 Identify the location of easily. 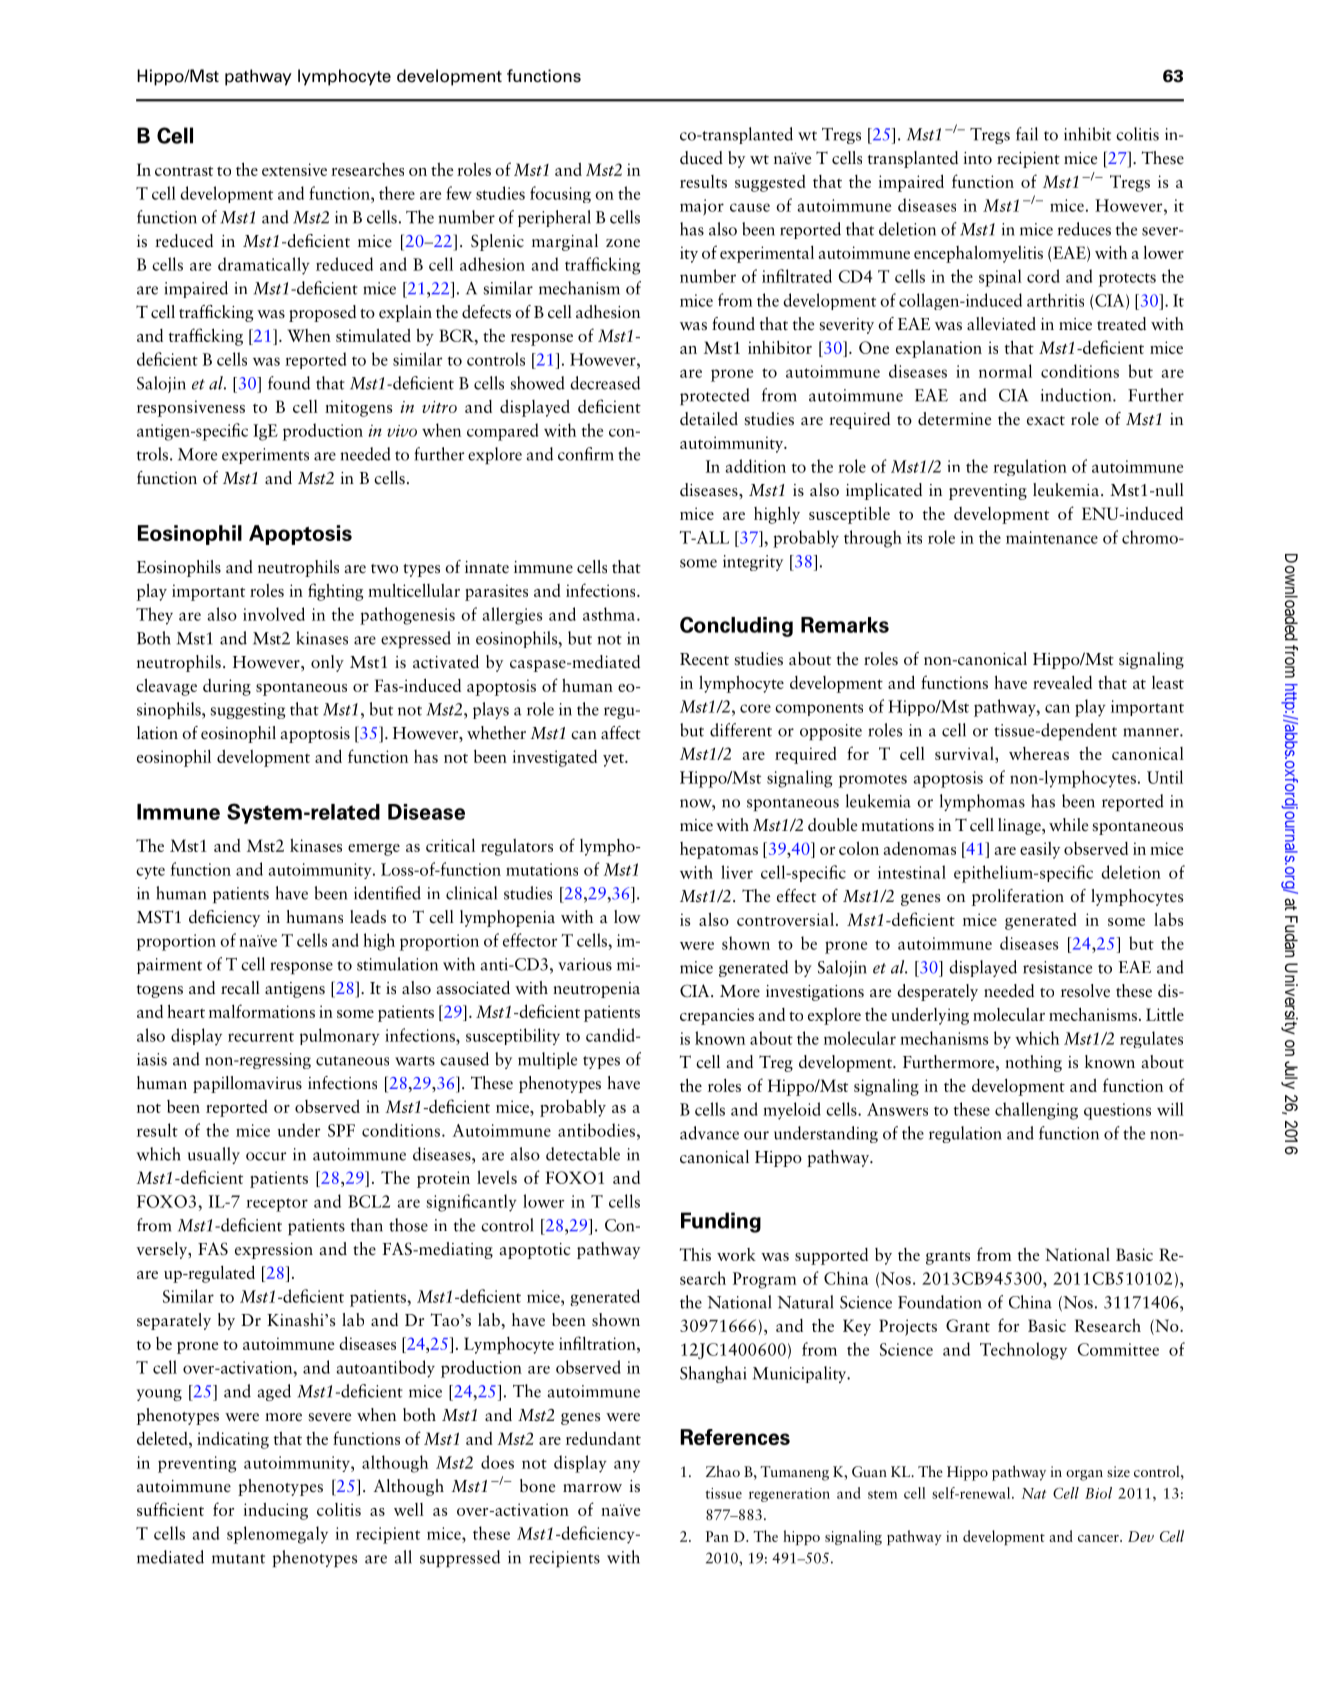
(1040, 850).
